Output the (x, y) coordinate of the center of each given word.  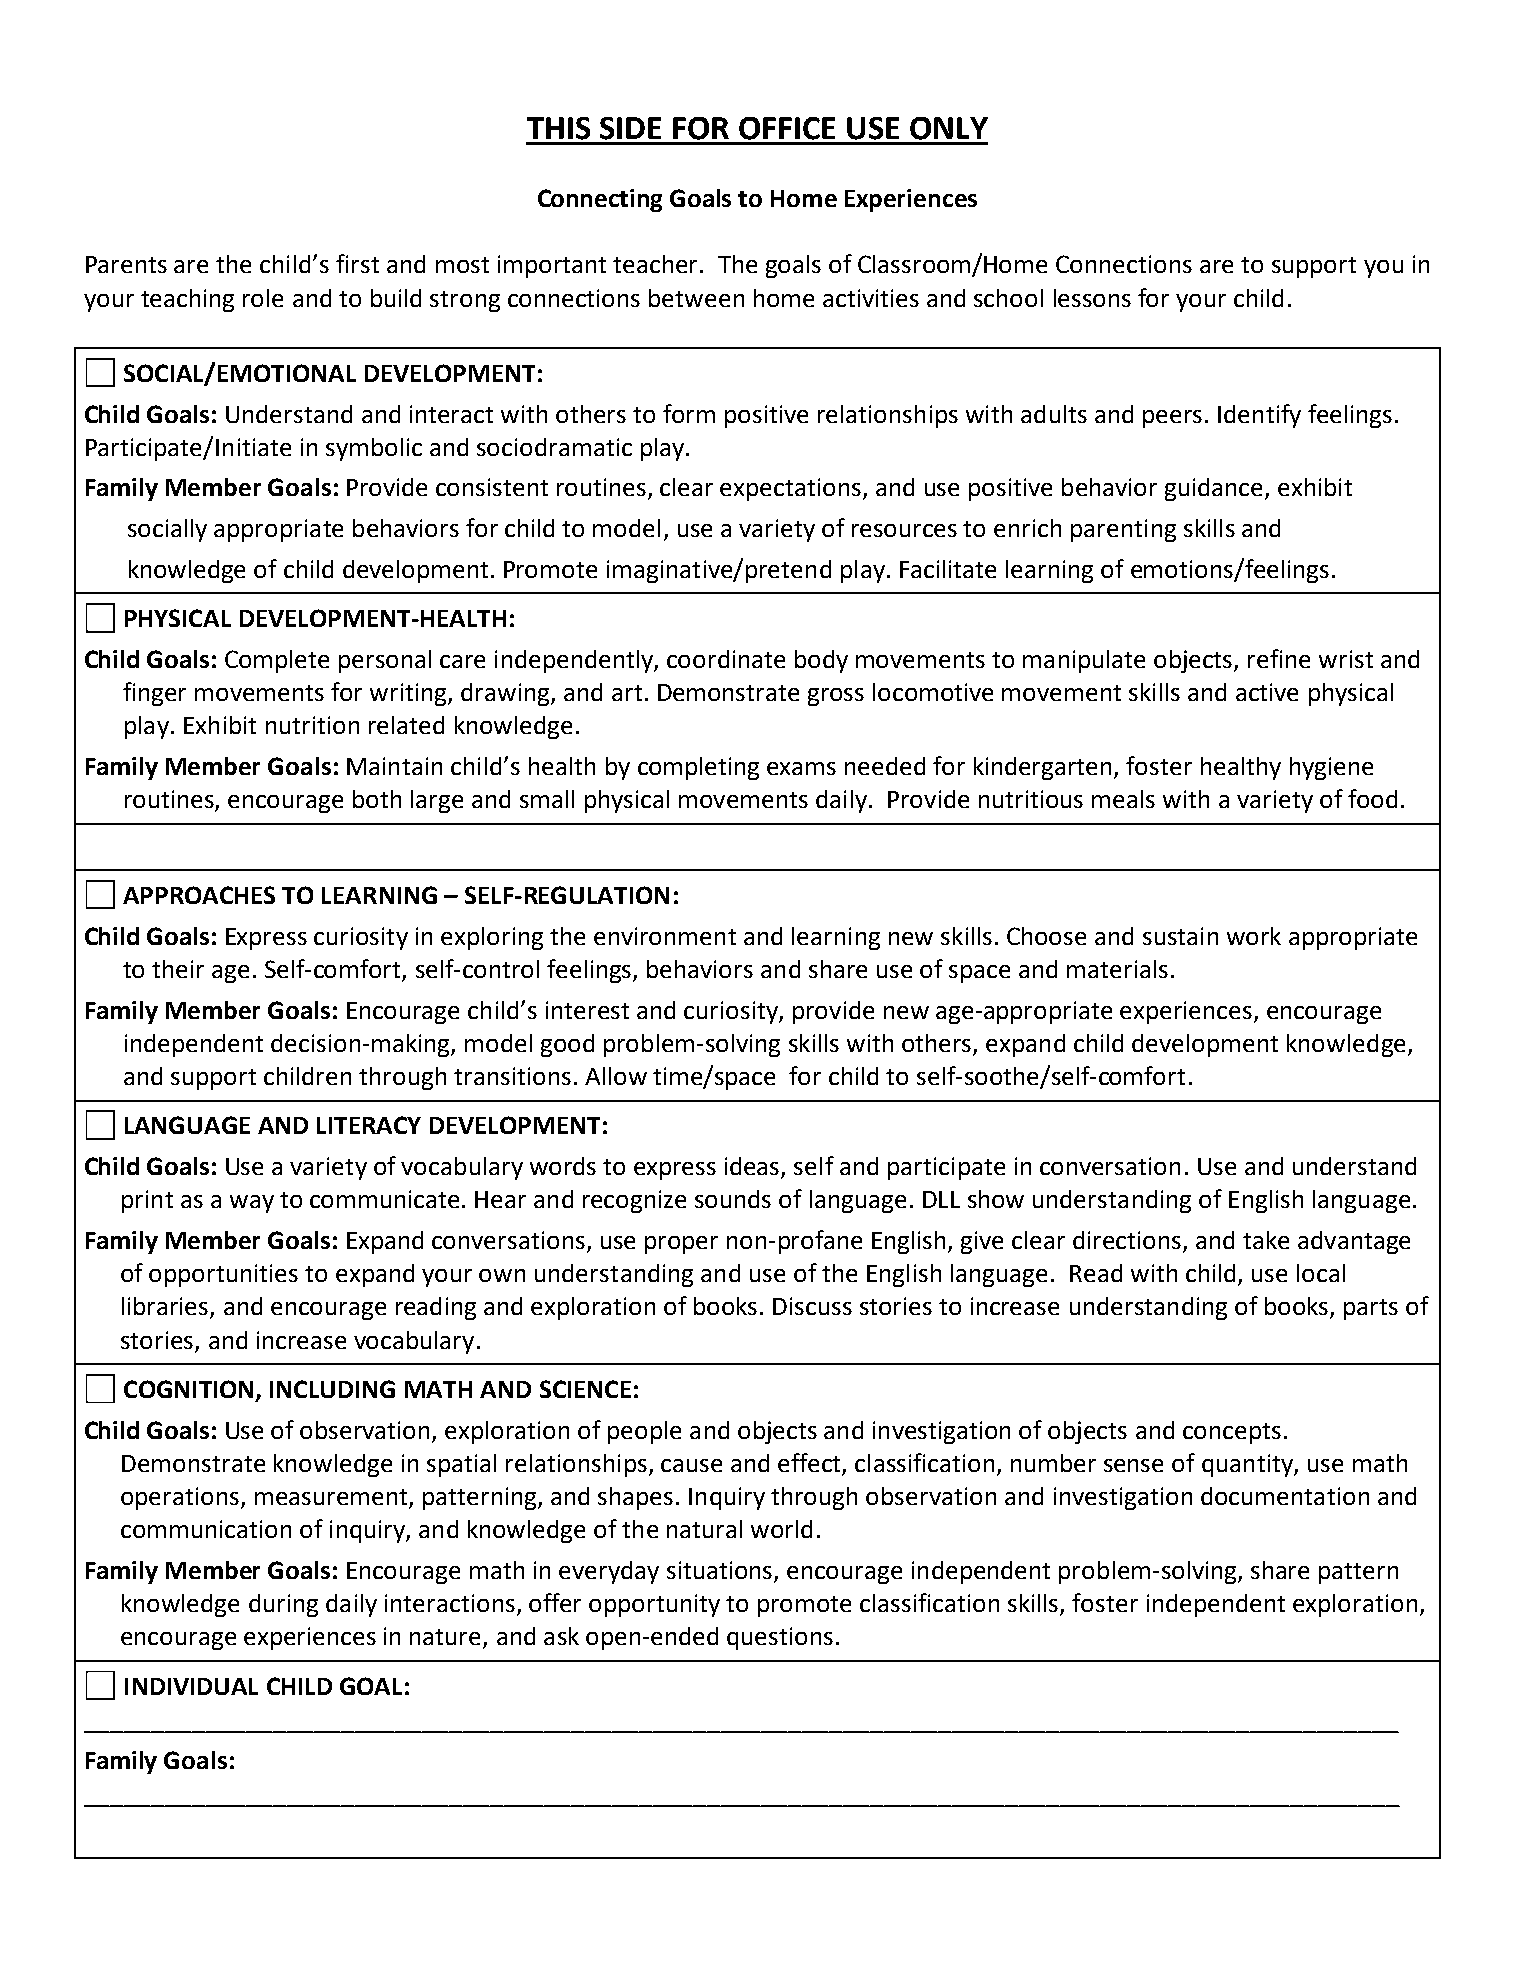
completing (698, 768)
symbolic (374, 449)
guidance (1213, 489)
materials (1117, 969)
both (377, 799)
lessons (1092, 298)
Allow (616, 1076)
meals (1123, 799)
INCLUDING (332, 1389)
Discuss (812, 1306)
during (283, 1605)
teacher (655, 264)
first (357, 263)
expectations (790, 489)
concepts (1232, 1433)
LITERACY (369, 1125)
